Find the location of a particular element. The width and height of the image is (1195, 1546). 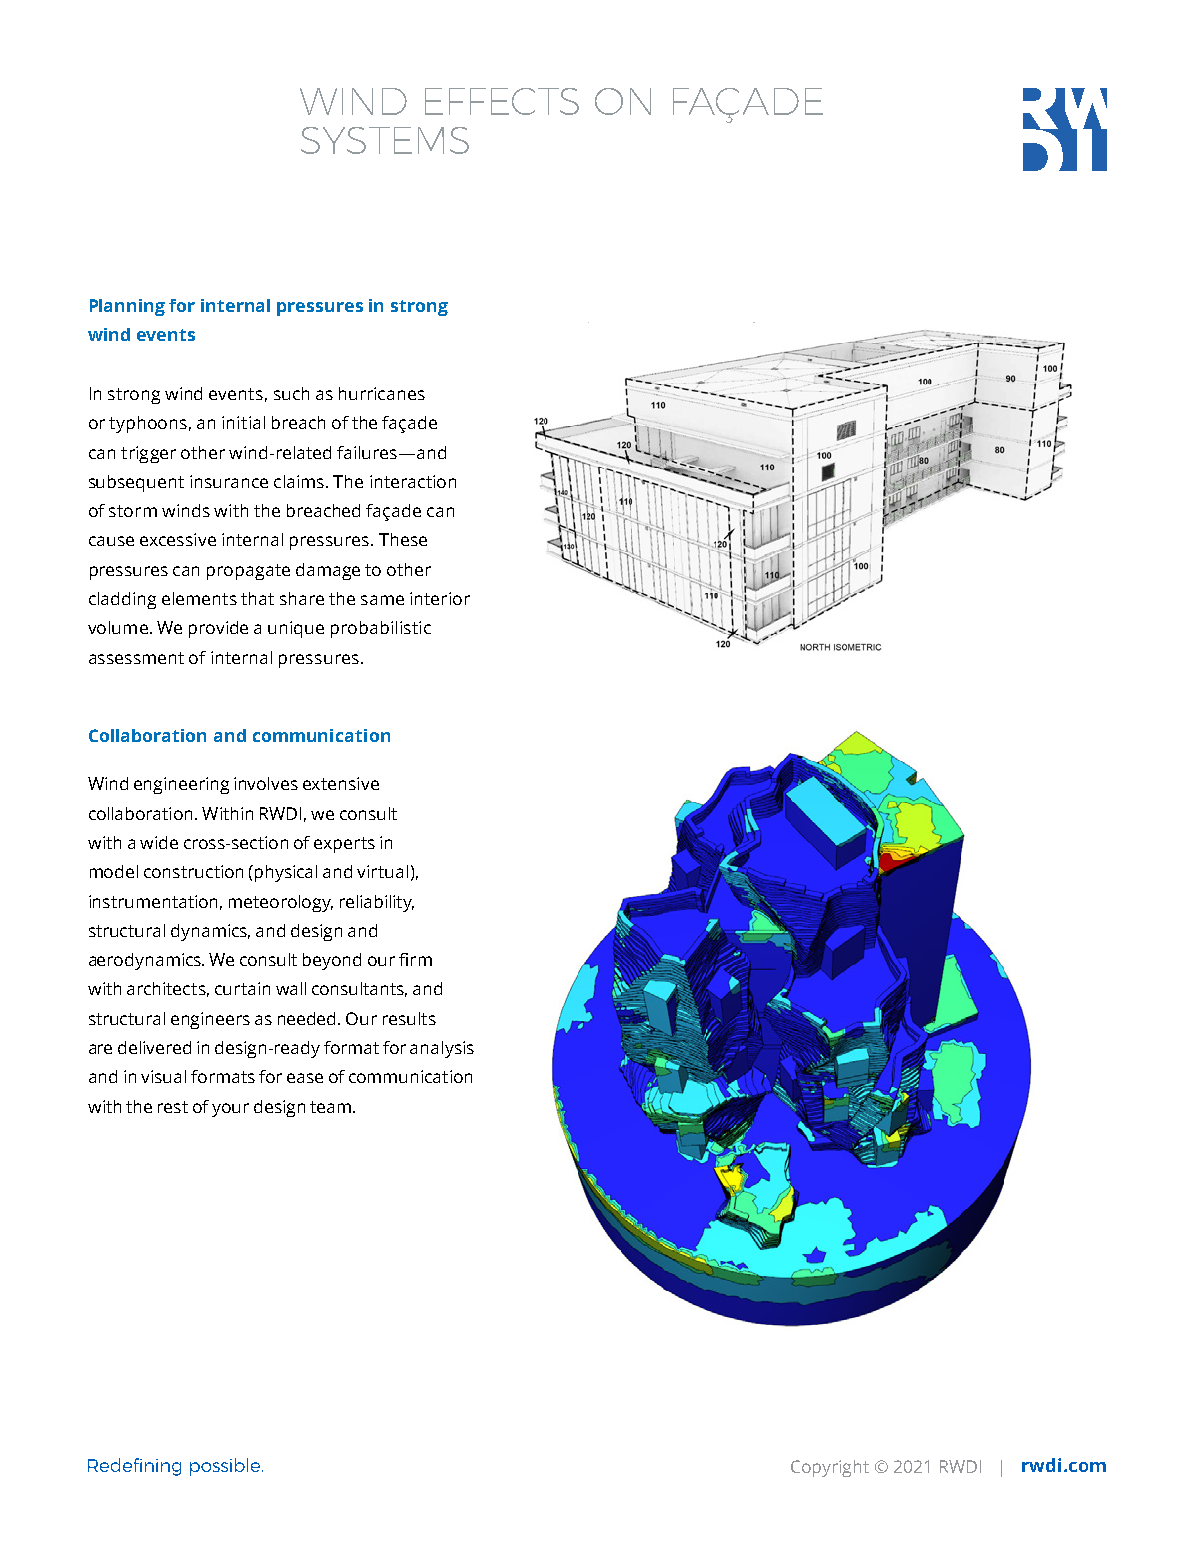

your is located at coordinates (230, 1110).
